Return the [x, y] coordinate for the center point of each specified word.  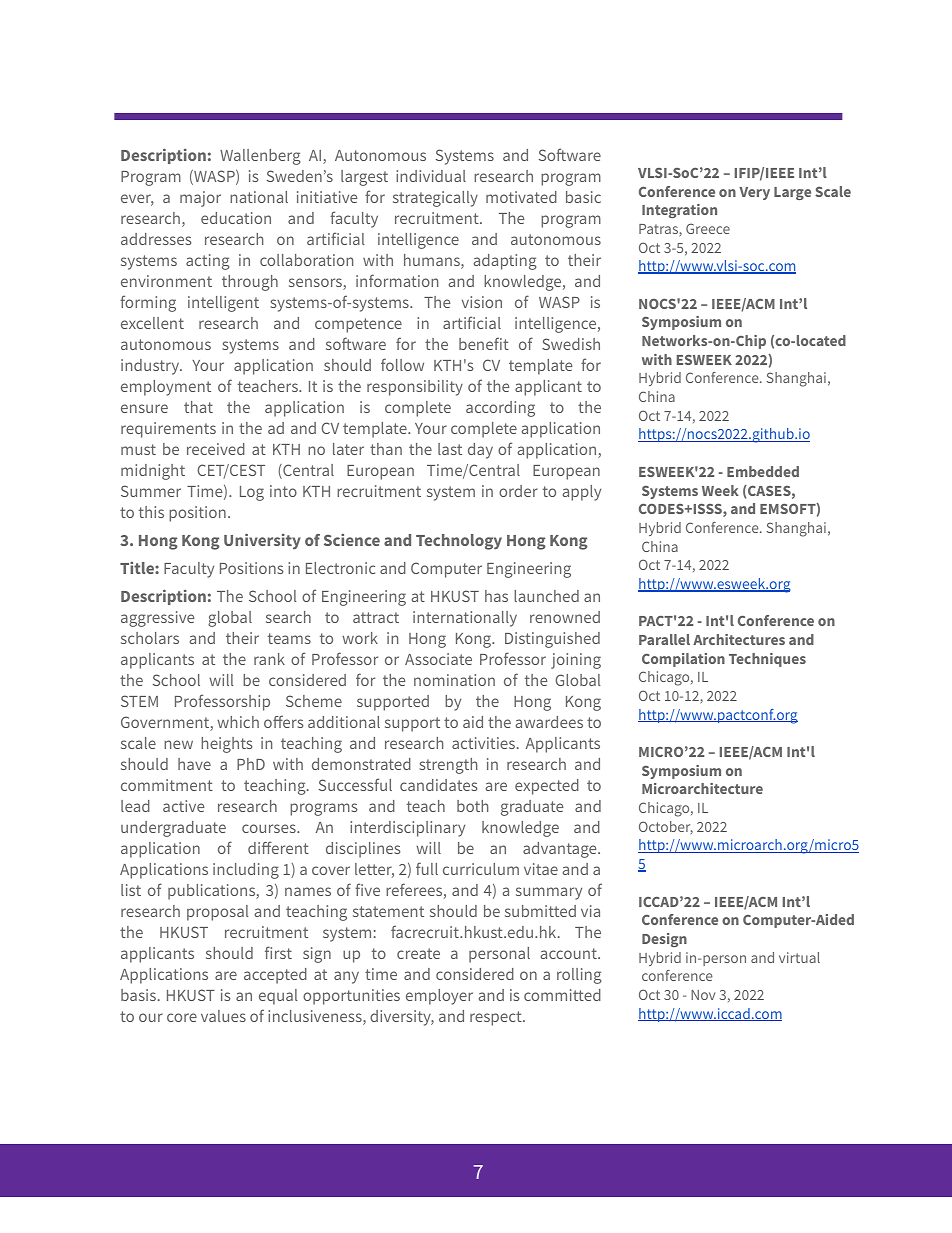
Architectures [739, 639]
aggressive [157, 619]
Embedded [763, 471]
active [183, 806]
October [666, 828]
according [500, 409]
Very [754, 193]
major [200, 199]
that [198, 407]
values [223, 1016]
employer [439, 997]
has [496, 596]
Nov [703, 995]
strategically [435, 199]
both [472, 806]
